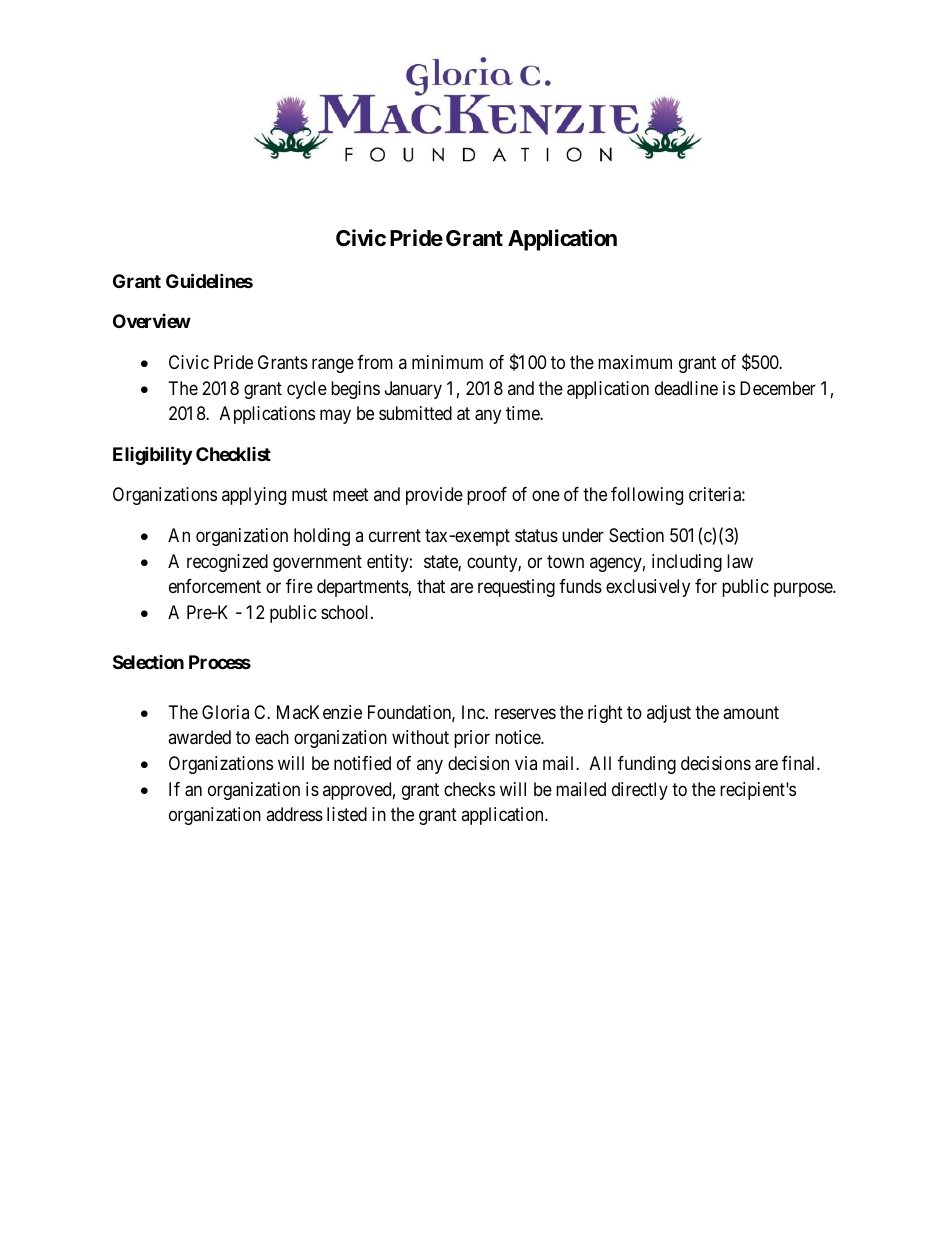 Image resolution: width=952 pixels, height=1233 pixels. I want to click on minimum, so click(447, 362).
